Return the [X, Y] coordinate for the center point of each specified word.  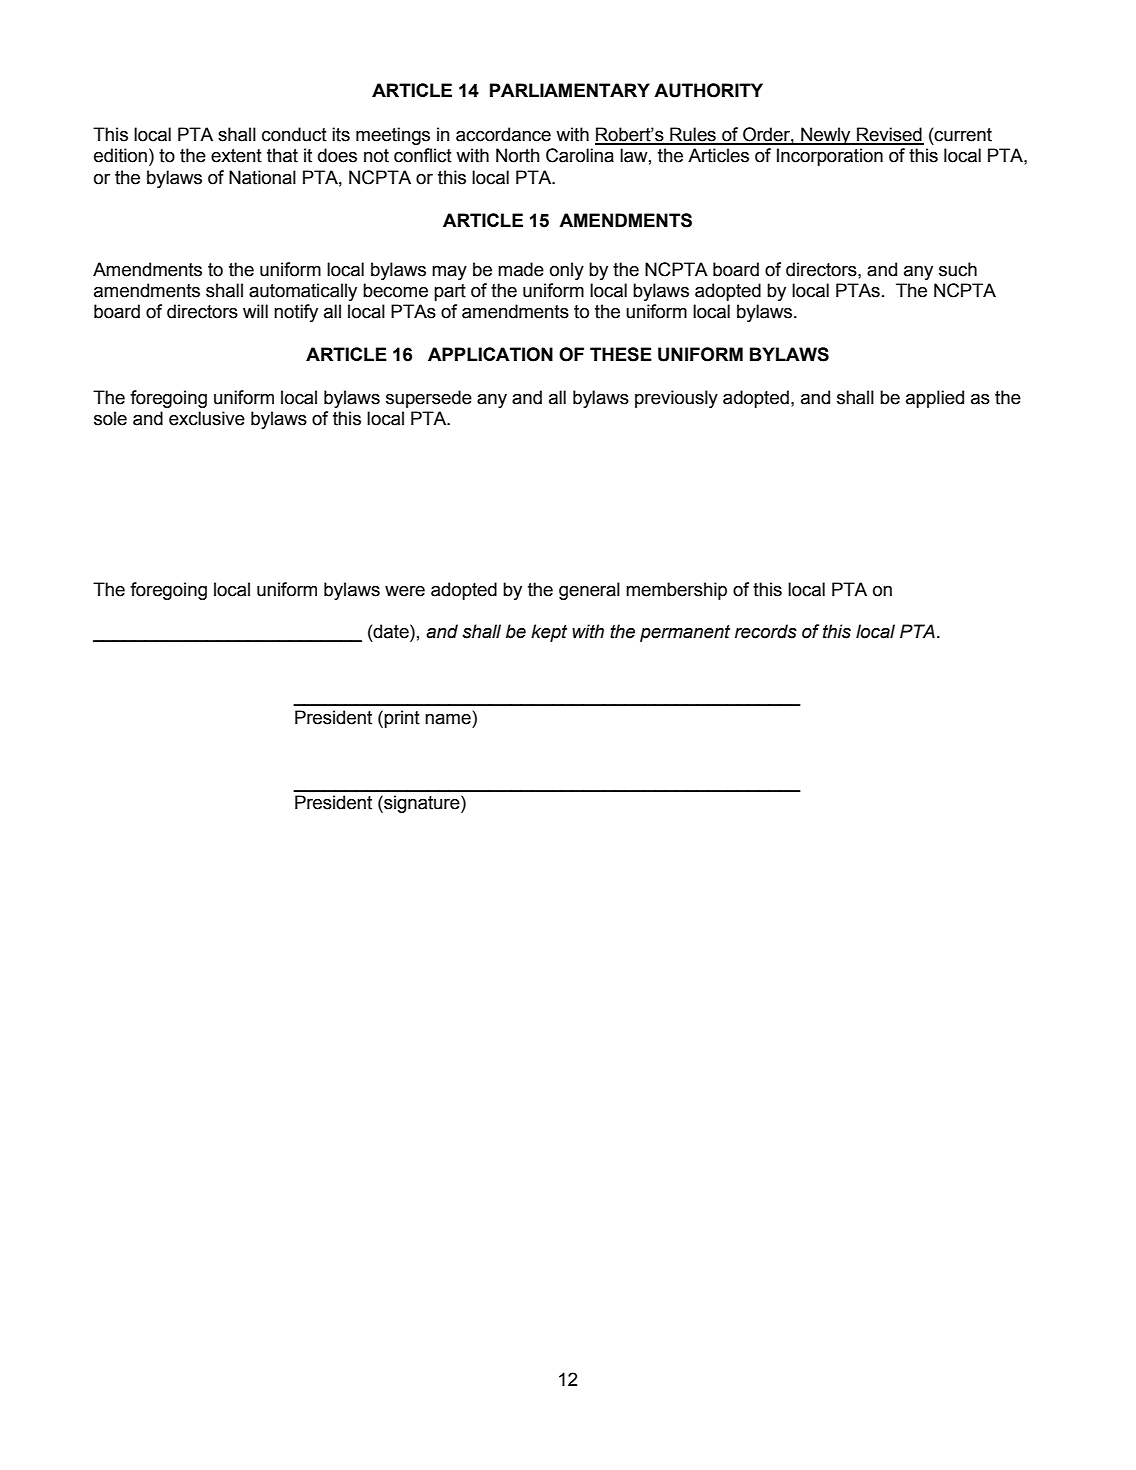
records [766, 631]
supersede [429, 399]
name [449, 718]
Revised [889, 135]
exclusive [207, 418]
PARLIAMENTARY [570, 90]
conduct [294, 134]
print [402, 719]
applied [935, 399]
